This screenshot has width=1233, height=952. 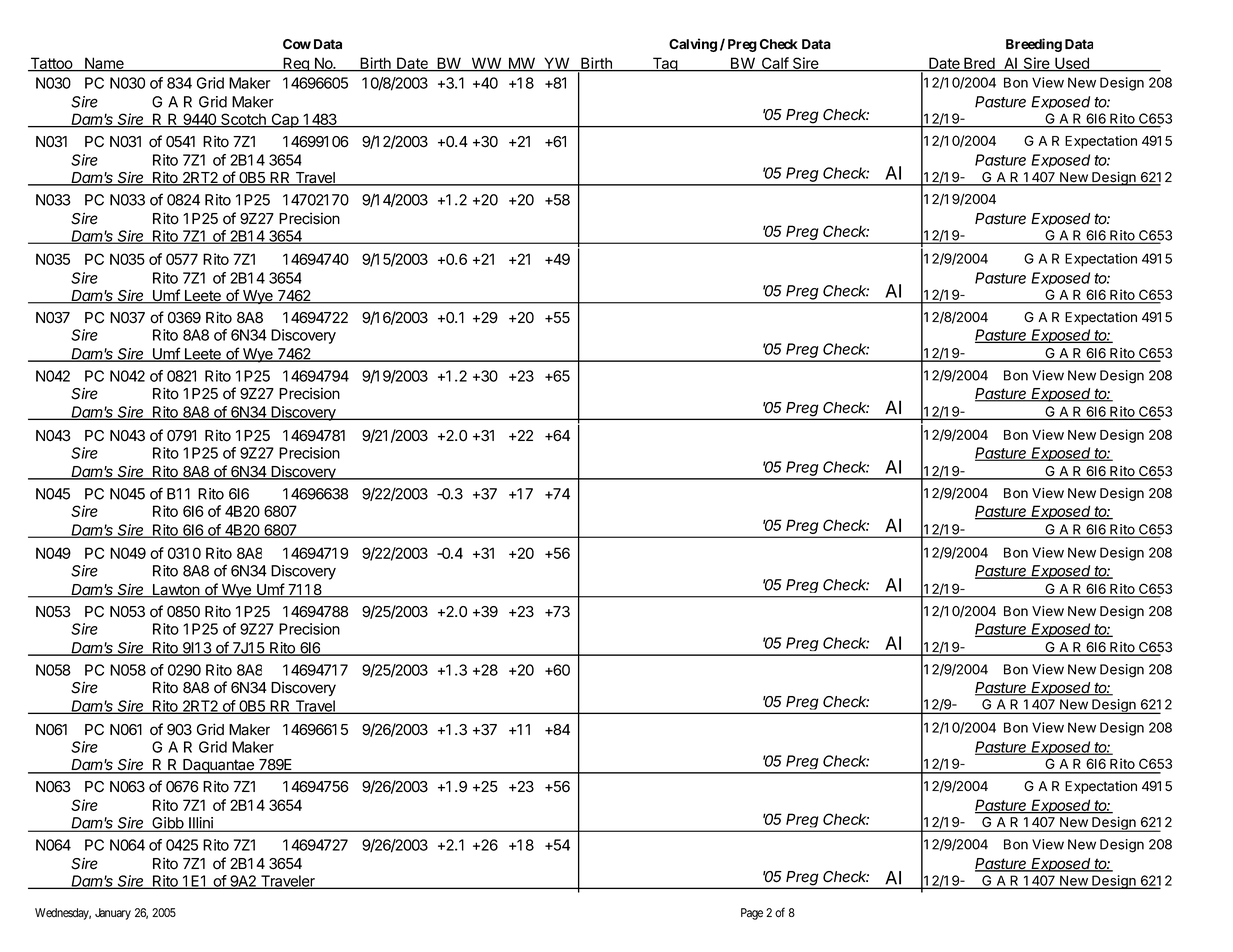 What do you see at coordinates (285, 120) in the screenshot?
I see `Cap` at bounding box center [285, 120].
